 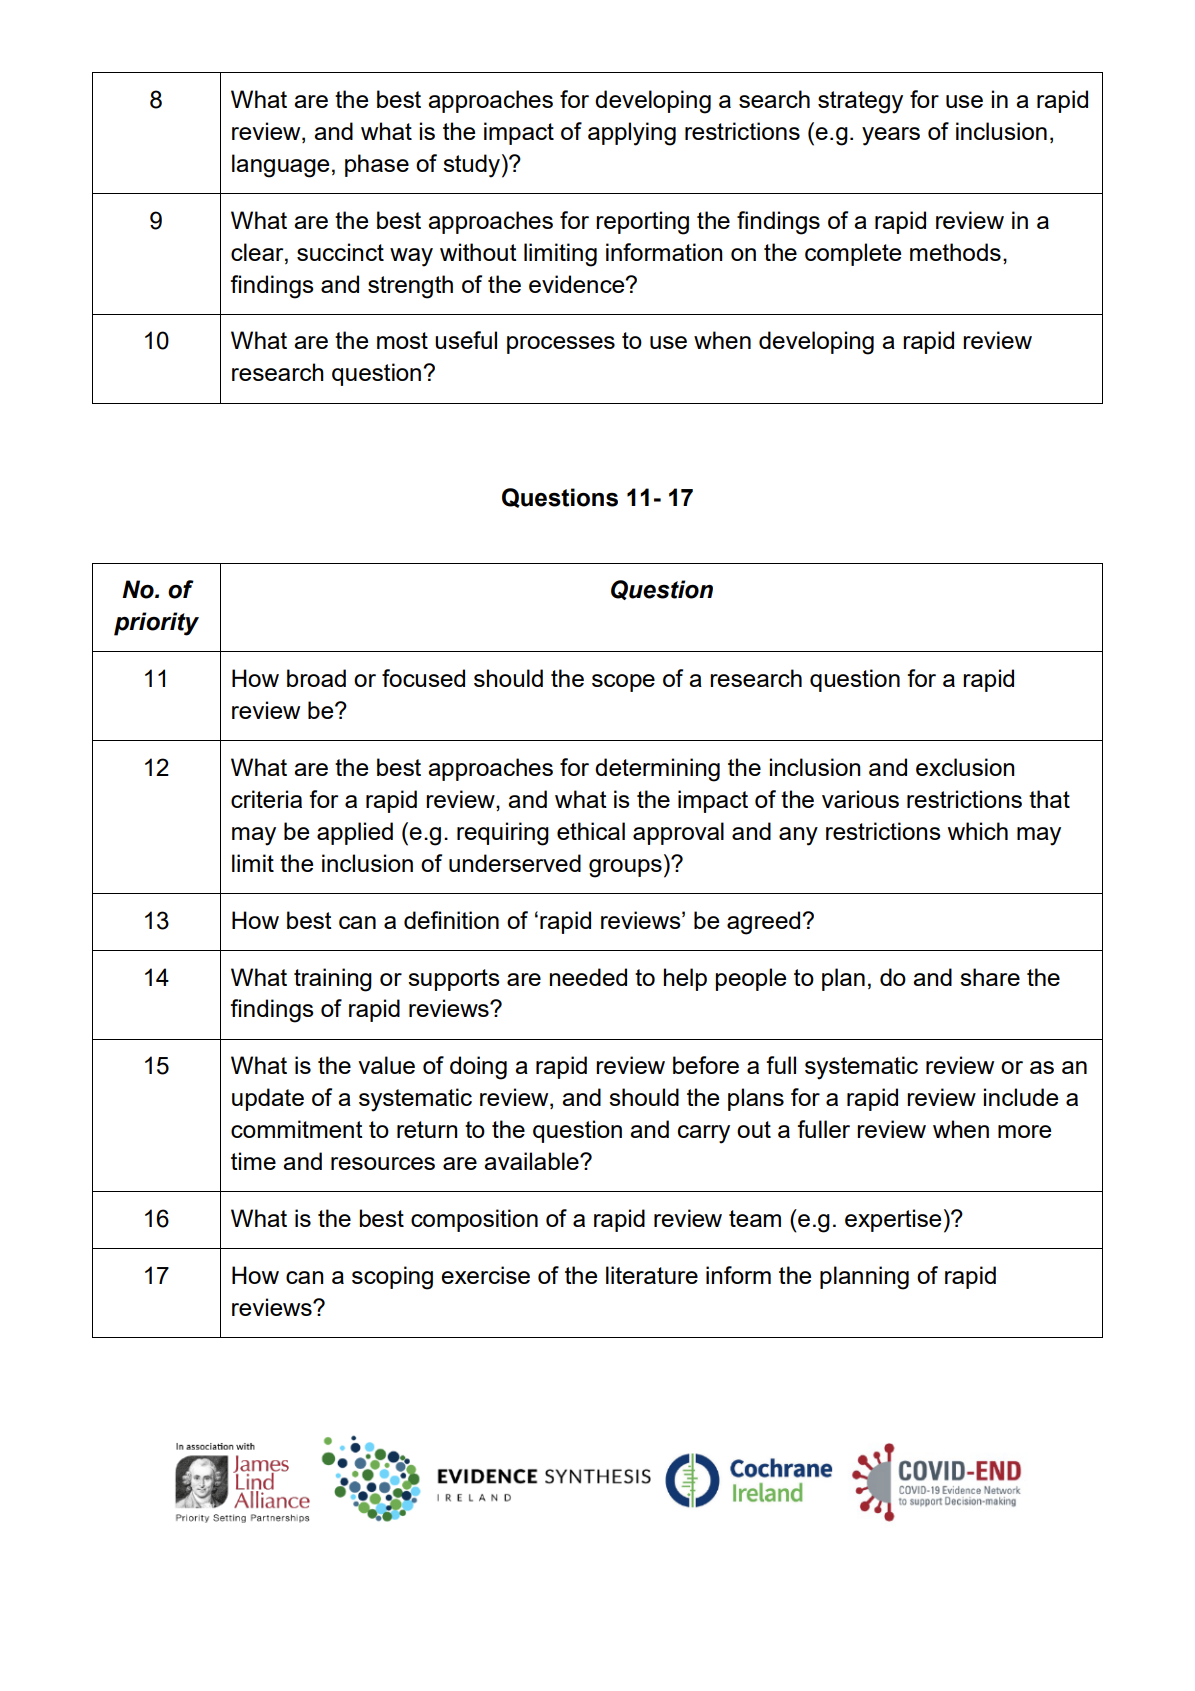 What do you see at coordinates (623, 683) in the screenshot?
I see `scope` at bounding box center [623, 683].
